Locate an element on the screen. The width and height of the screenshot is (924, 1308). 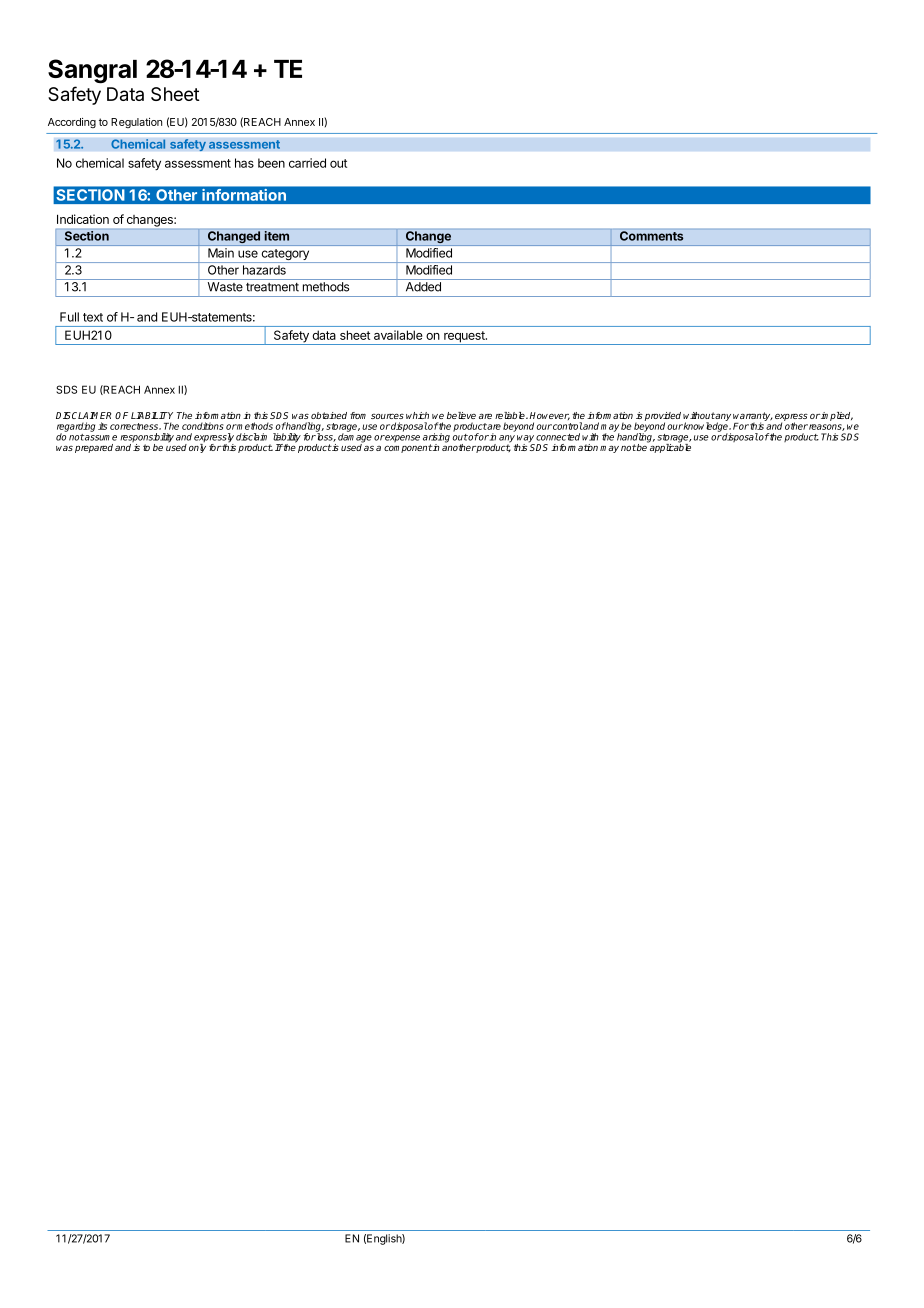
item is located at coordinates (277, 236).
